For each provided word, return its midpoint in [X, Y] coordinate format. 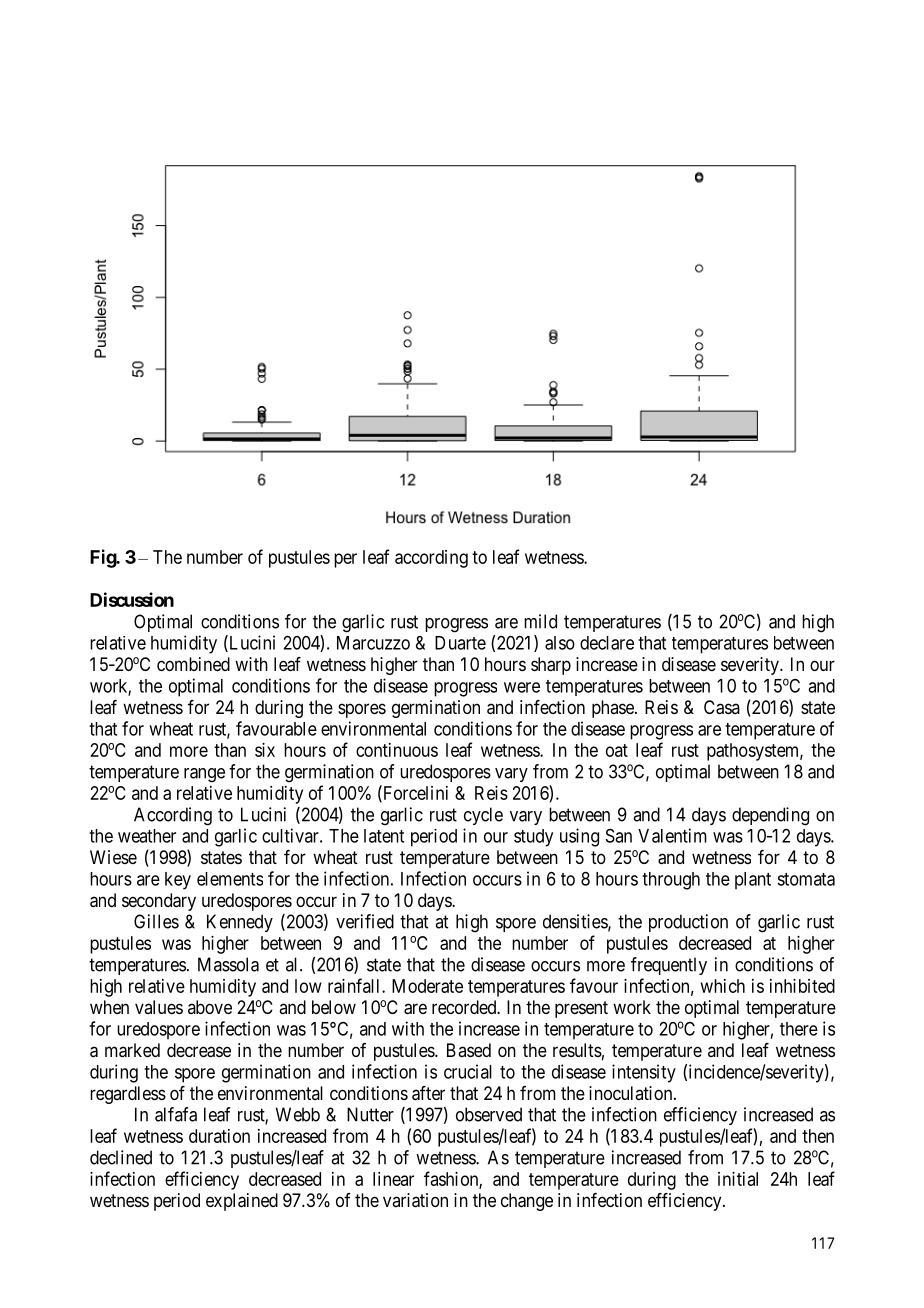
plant [753, 881]
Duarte [460, 643]
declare [607, 643]
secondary [159, 902]
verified [365, 921]
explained [242, 1202]
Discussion [132, 599]
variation [415, 1200]
